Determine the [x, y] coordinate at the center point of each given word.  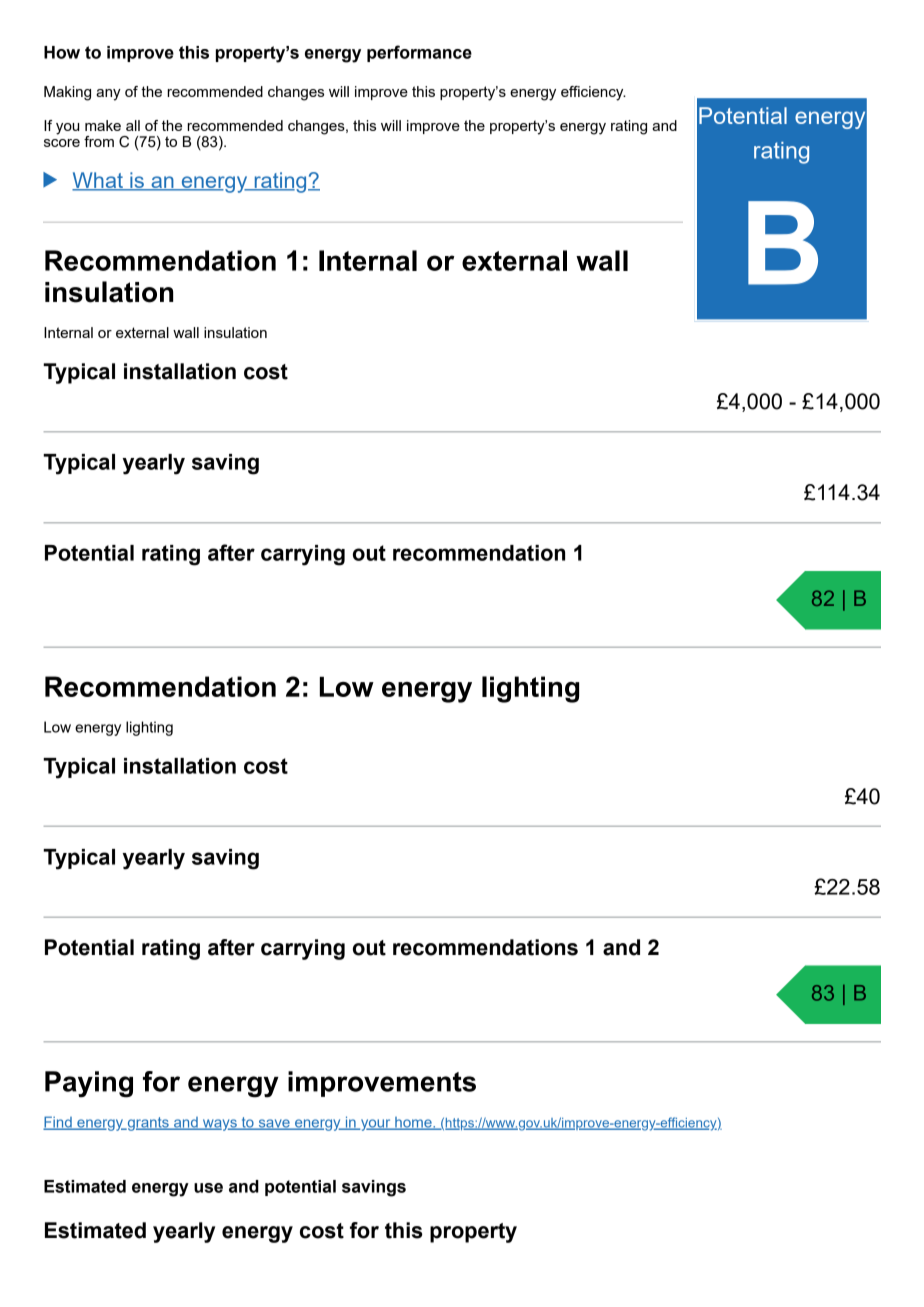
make [103, 125]
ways [220, 1125]
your [376, 1125]
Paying [89, 1084]
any [108, 95]
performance [419, 53]
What [98, 181]
